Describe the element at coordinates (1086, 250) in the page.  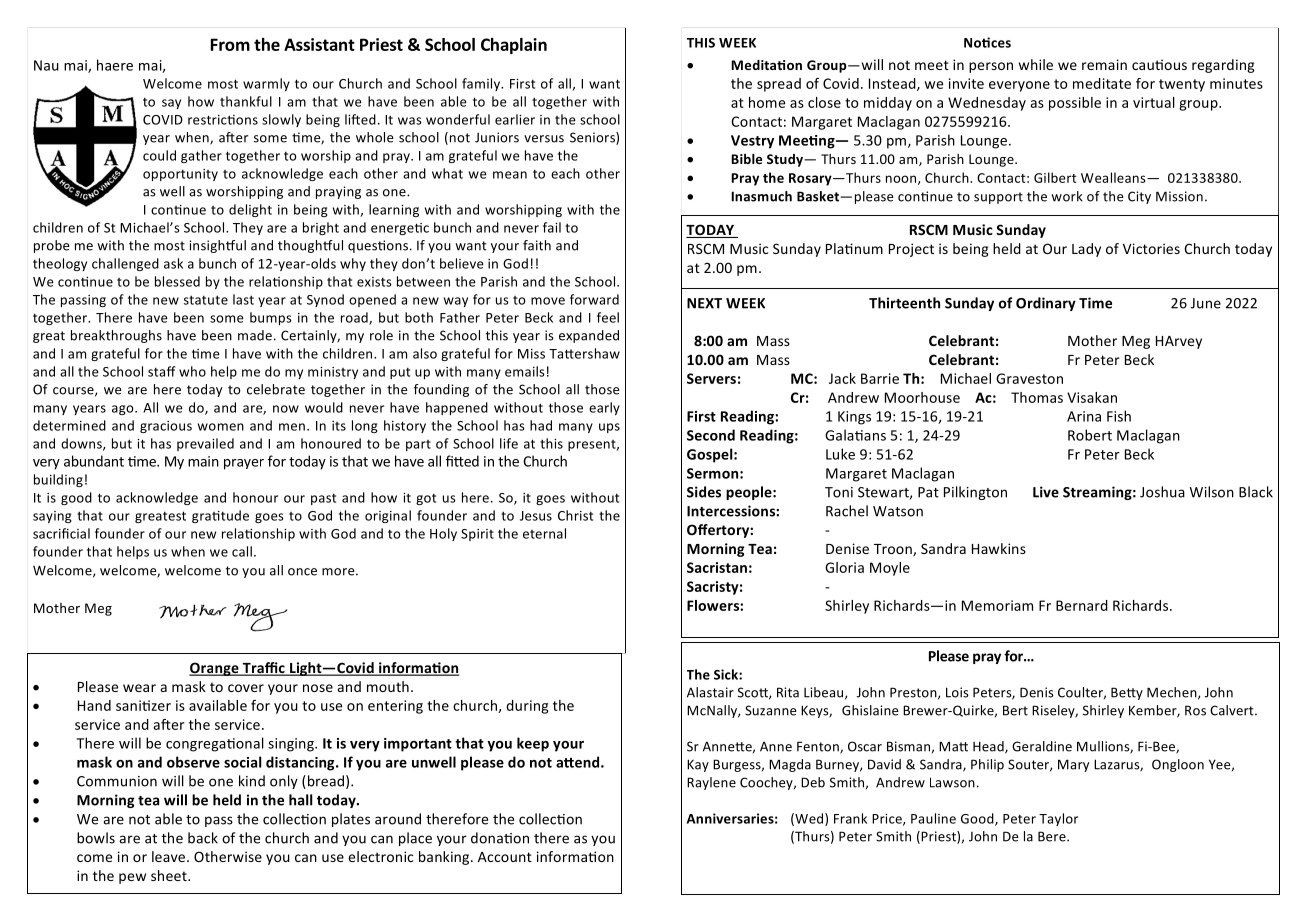
I see `Lady` at that location.
